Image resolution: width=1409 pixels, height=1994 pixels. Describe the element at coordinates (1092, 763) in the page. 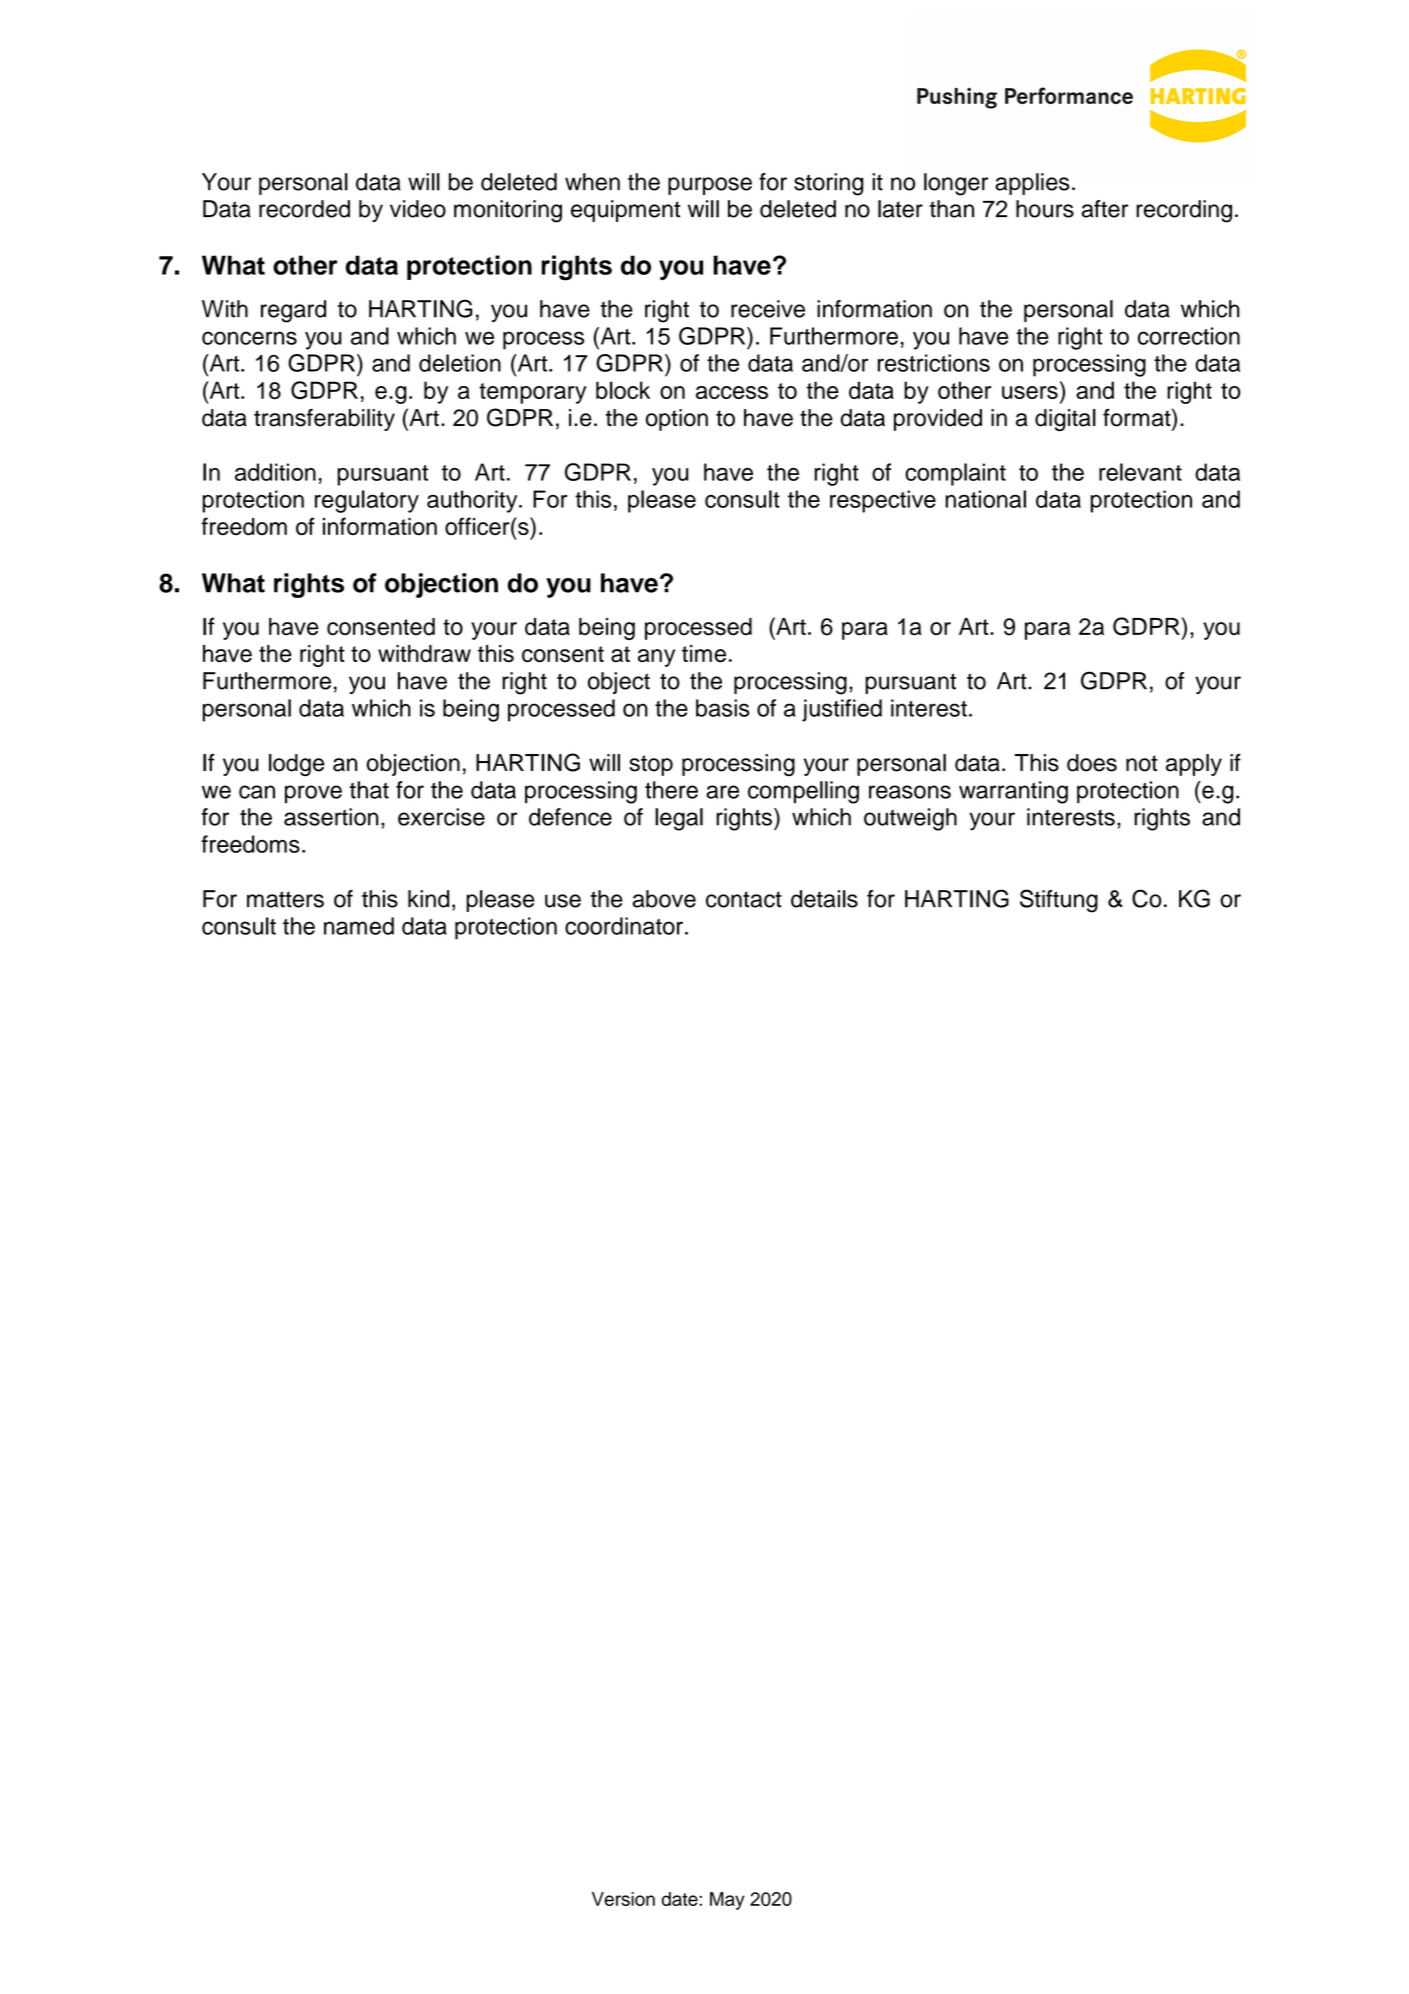

I see `does` at that location.
